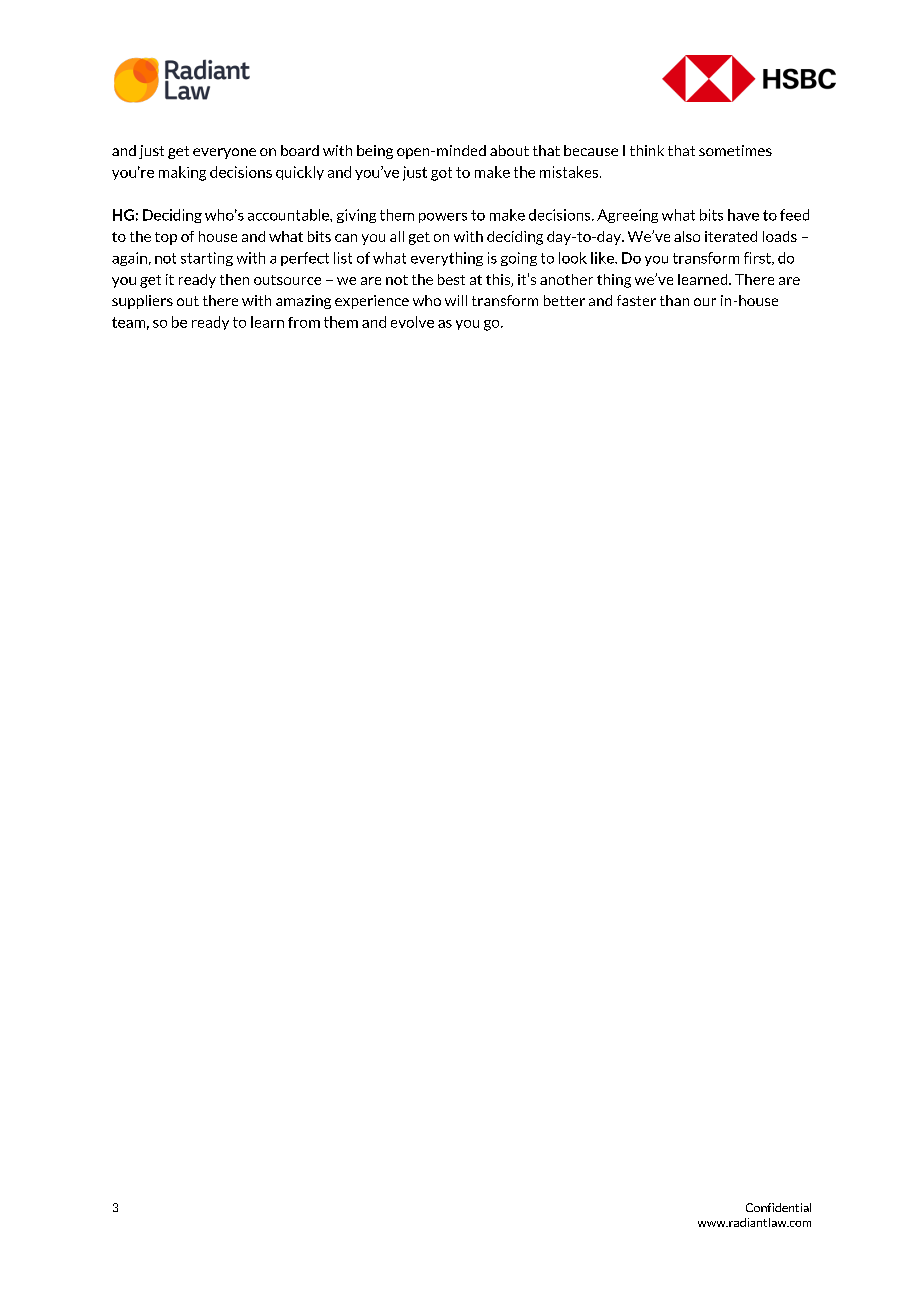 The height and width of the screenshot is (1308, 924). What do you see at coordinates (304, 322) in the screenshot?
I see `from` at bounding box center [304, 322].
